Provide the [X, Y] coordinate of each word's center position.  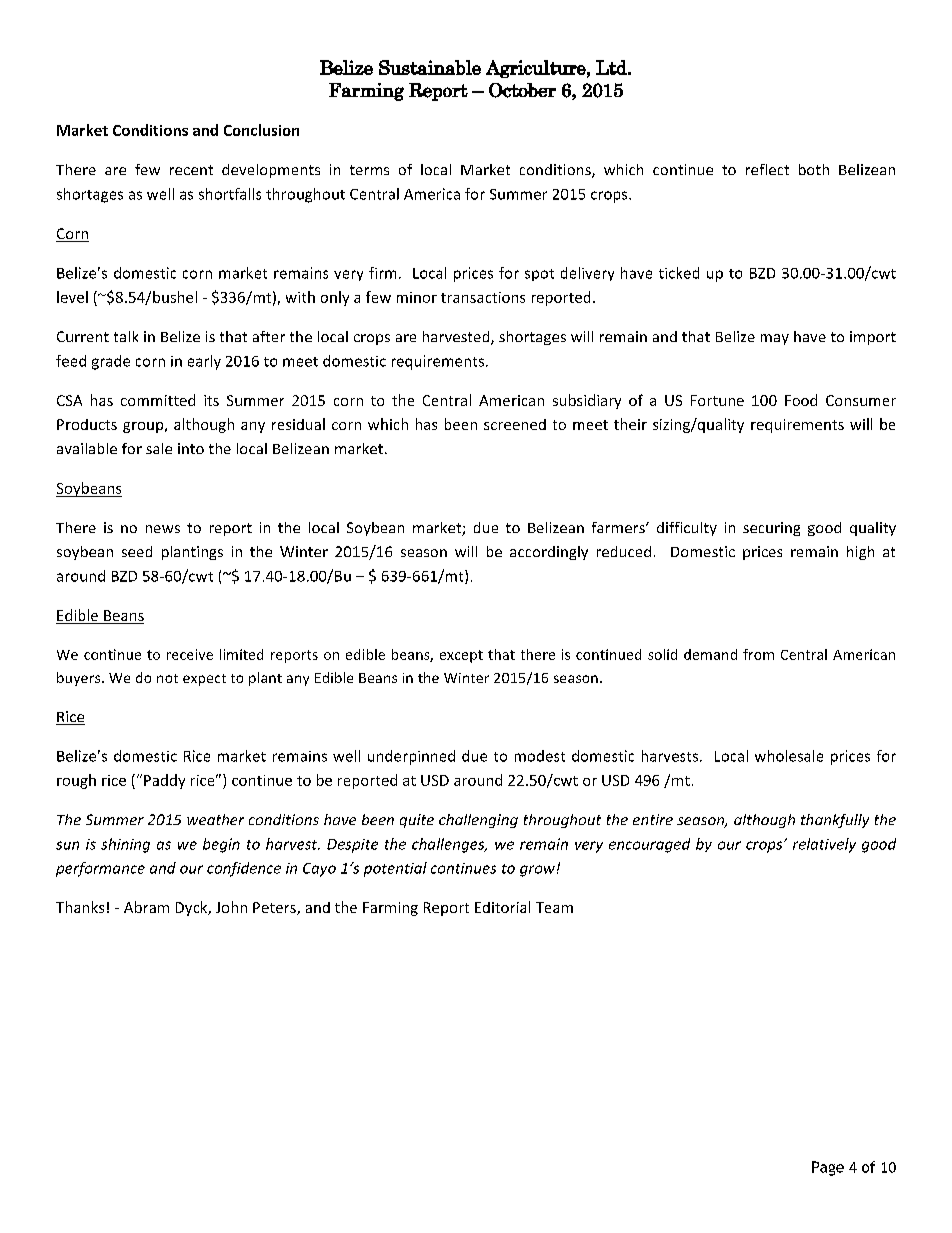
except [461, 656]
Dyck [193, 908]
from [758, 654]
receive [190, 654]
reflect [767, 169]
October [522, 90]
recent [191, 170]
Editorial [502, 907]
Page [828, 1168]
